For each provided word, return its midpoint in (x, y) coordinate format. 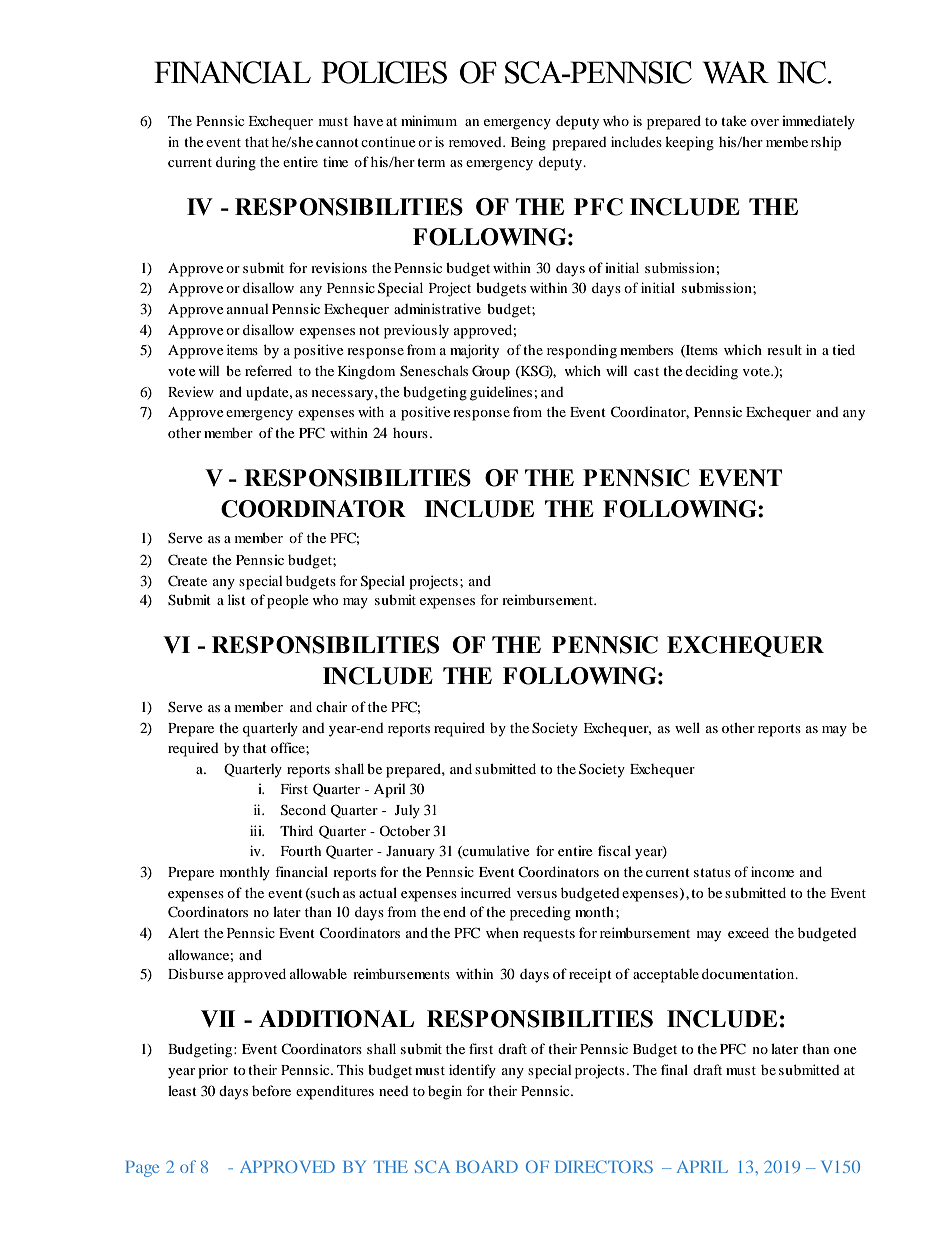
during (236, 163)
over (765, 122)
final (674, 1069)
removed (476, 142)
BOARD (487, 1166)
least (182, 1090)
